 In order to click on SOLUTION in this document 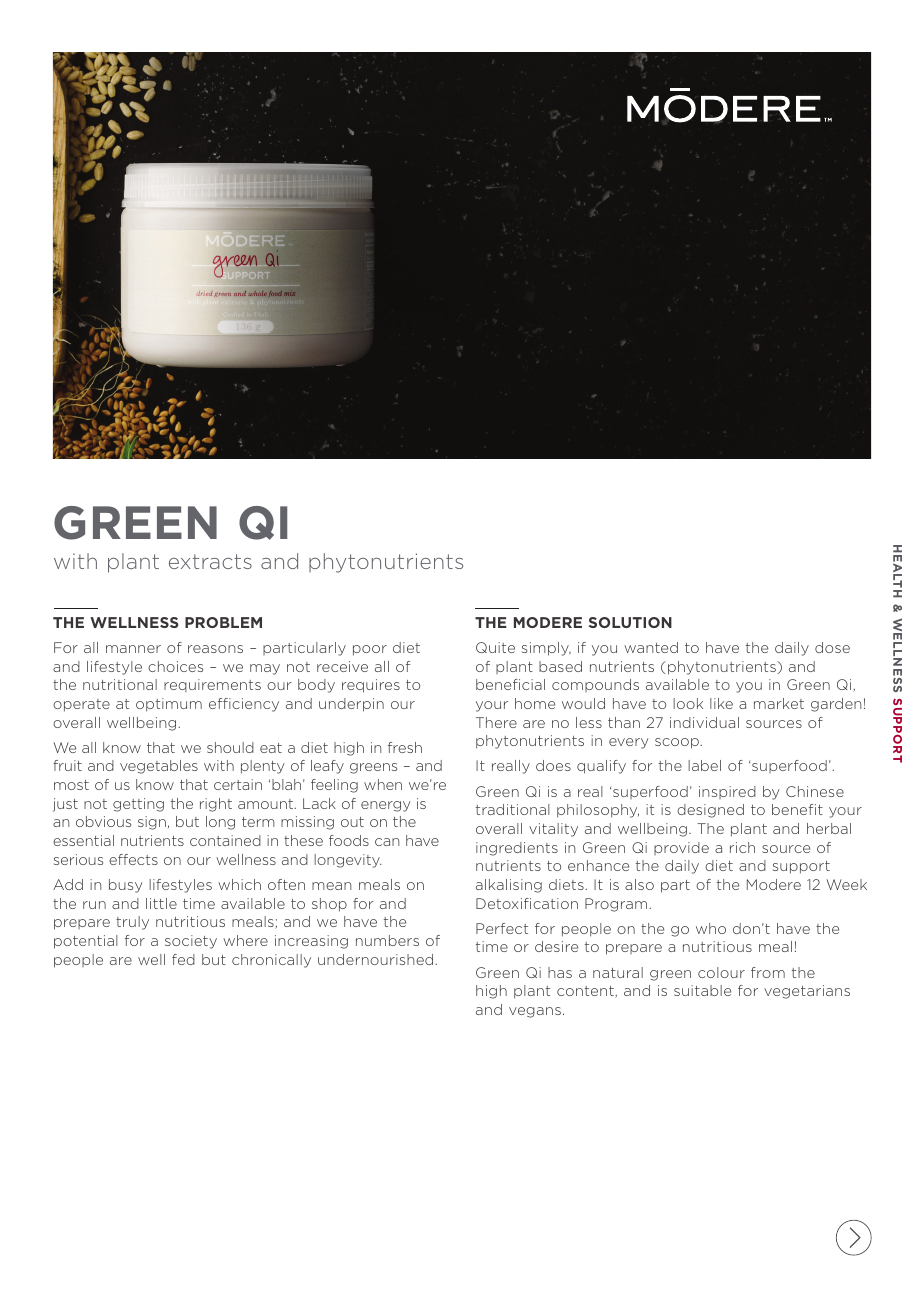, I will do `click(630, 622)`.
